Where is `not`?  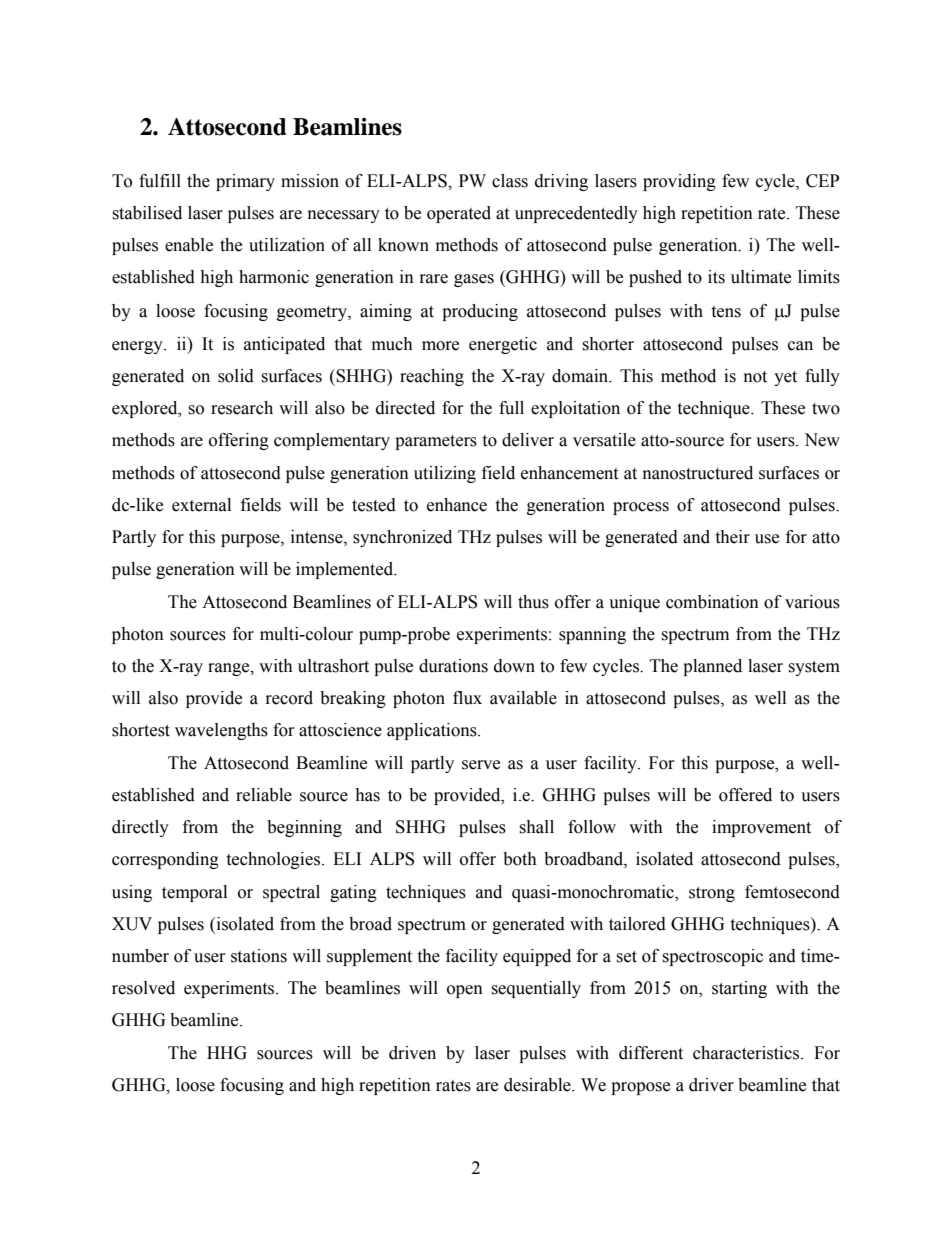 not is located at coordinates (755, 377).
